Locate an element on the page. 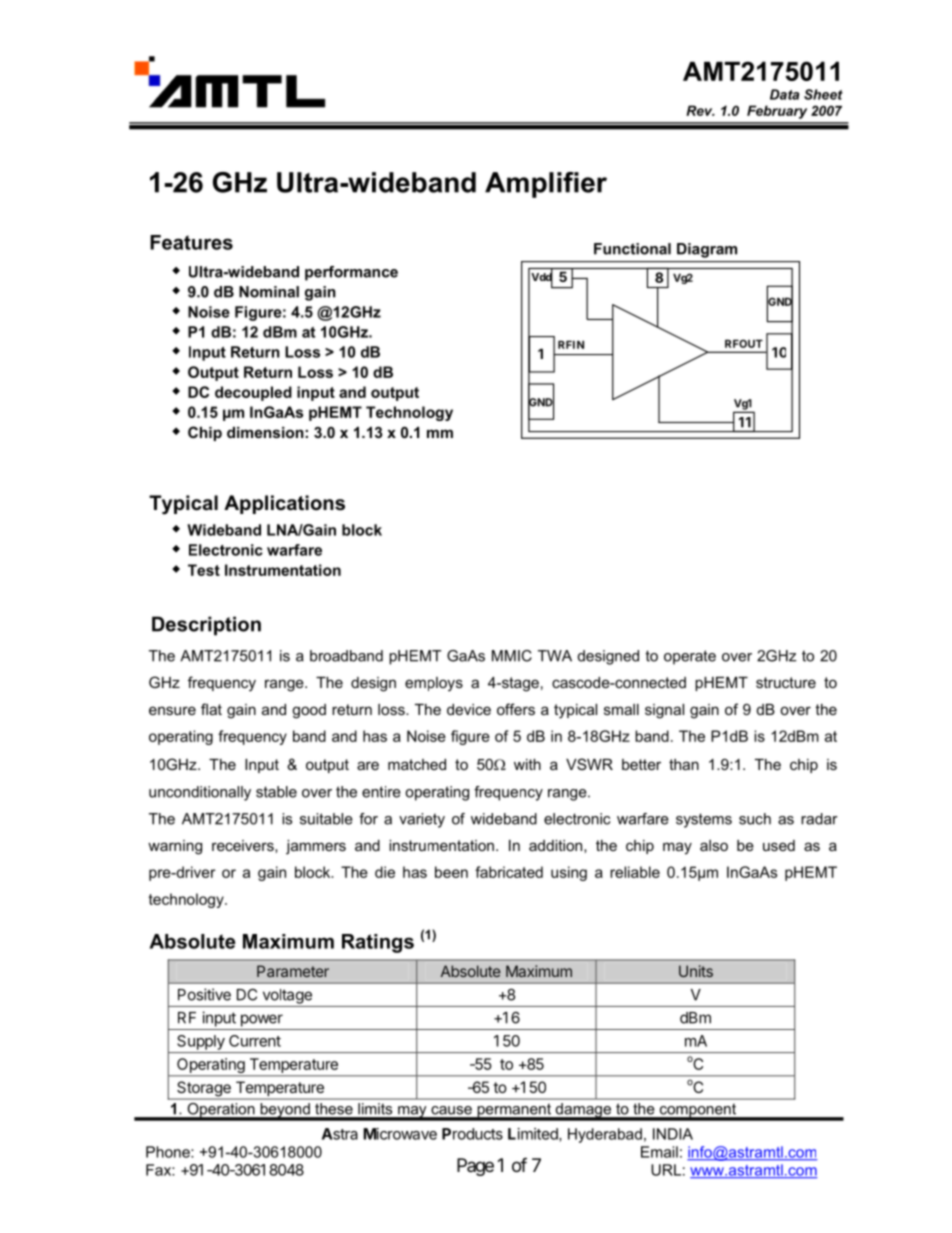 Image resolution: width=952 pixels, height=1233 pixels. Storage is located at coordinates (204, 1090).
